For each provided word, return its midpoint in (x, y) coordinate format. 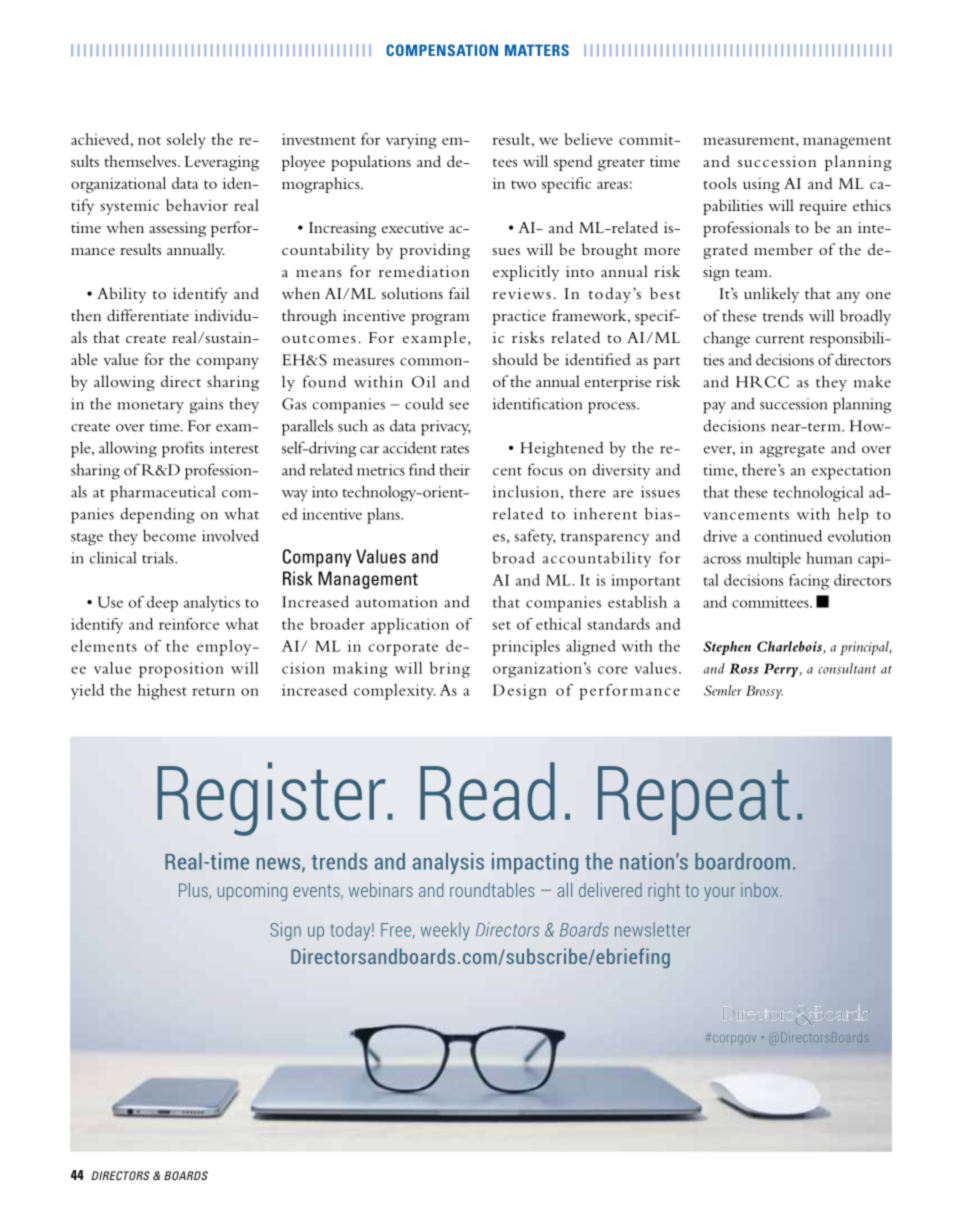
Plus (194, 890)
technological (818, 494)
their (455, 470)
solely (186, 141)
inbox (761, 890)
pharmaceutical (162, 493)
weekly (445, 931)
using (761, 185)
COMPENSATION (442, 50)
